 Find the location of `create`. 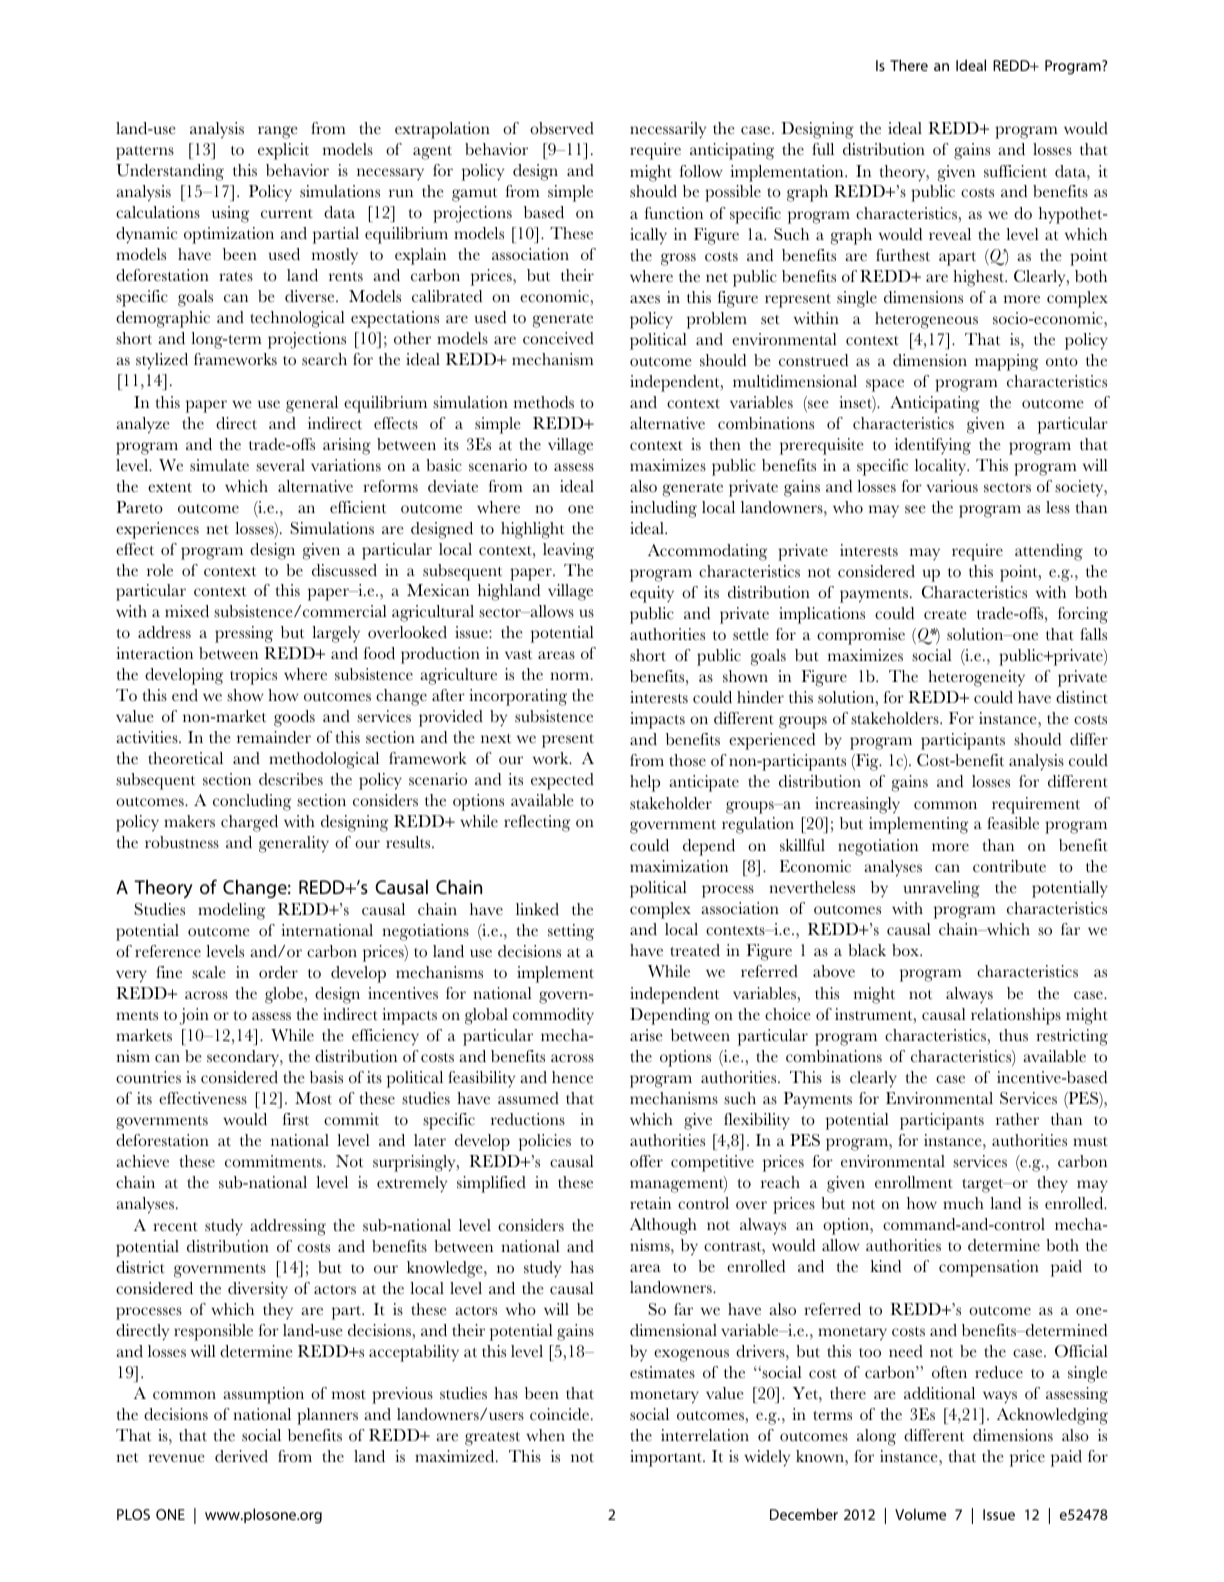

create is located at coordinates (945, 615).
